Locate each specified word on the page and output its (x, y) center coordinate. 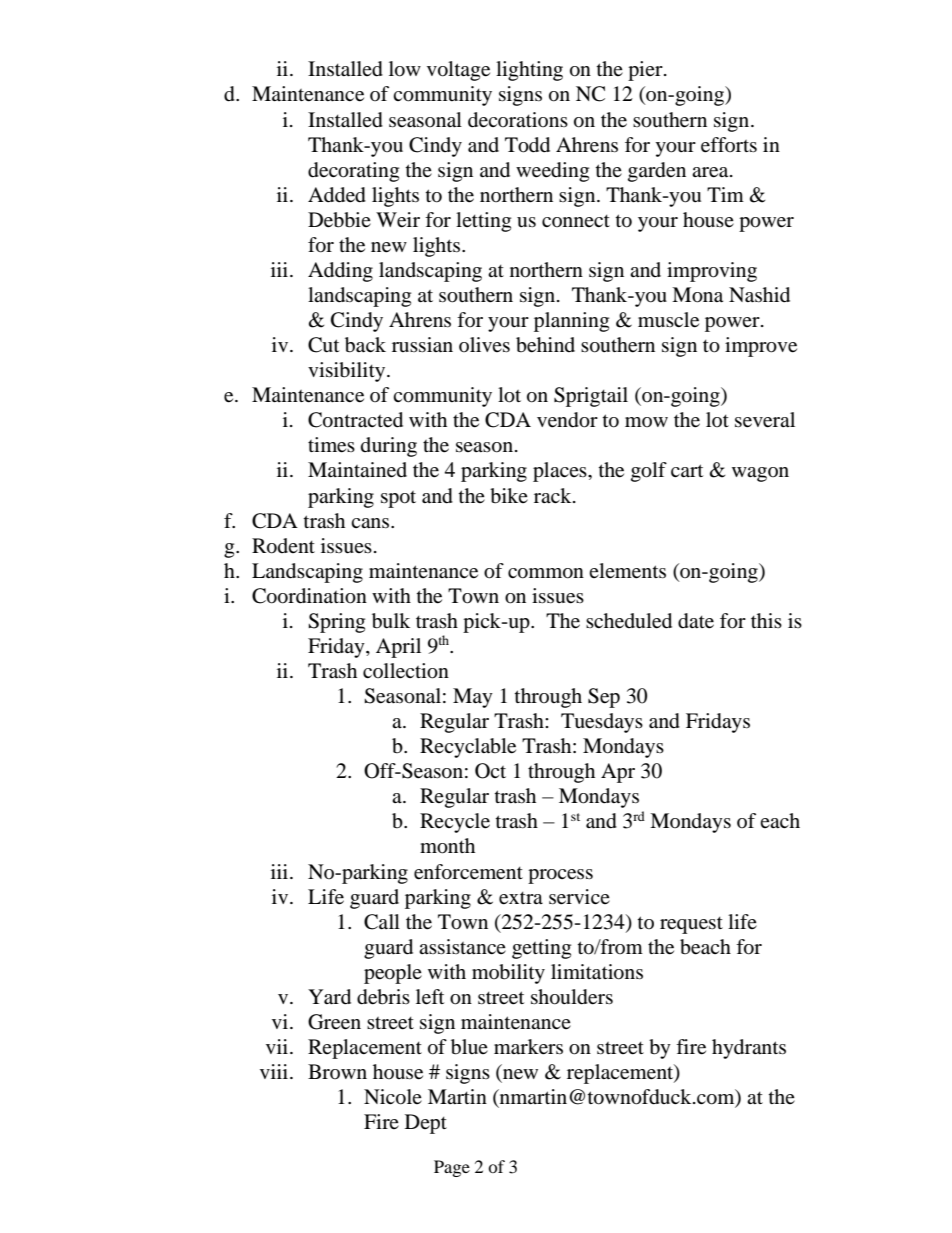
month (447, 846)
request (691, 925)
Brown (337, 1071)
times (331, 445)
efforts (729, 145)
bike (509, 496)
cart (687, 470)
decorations (518, 120)
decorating (353, 172)
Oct (490, 771)
